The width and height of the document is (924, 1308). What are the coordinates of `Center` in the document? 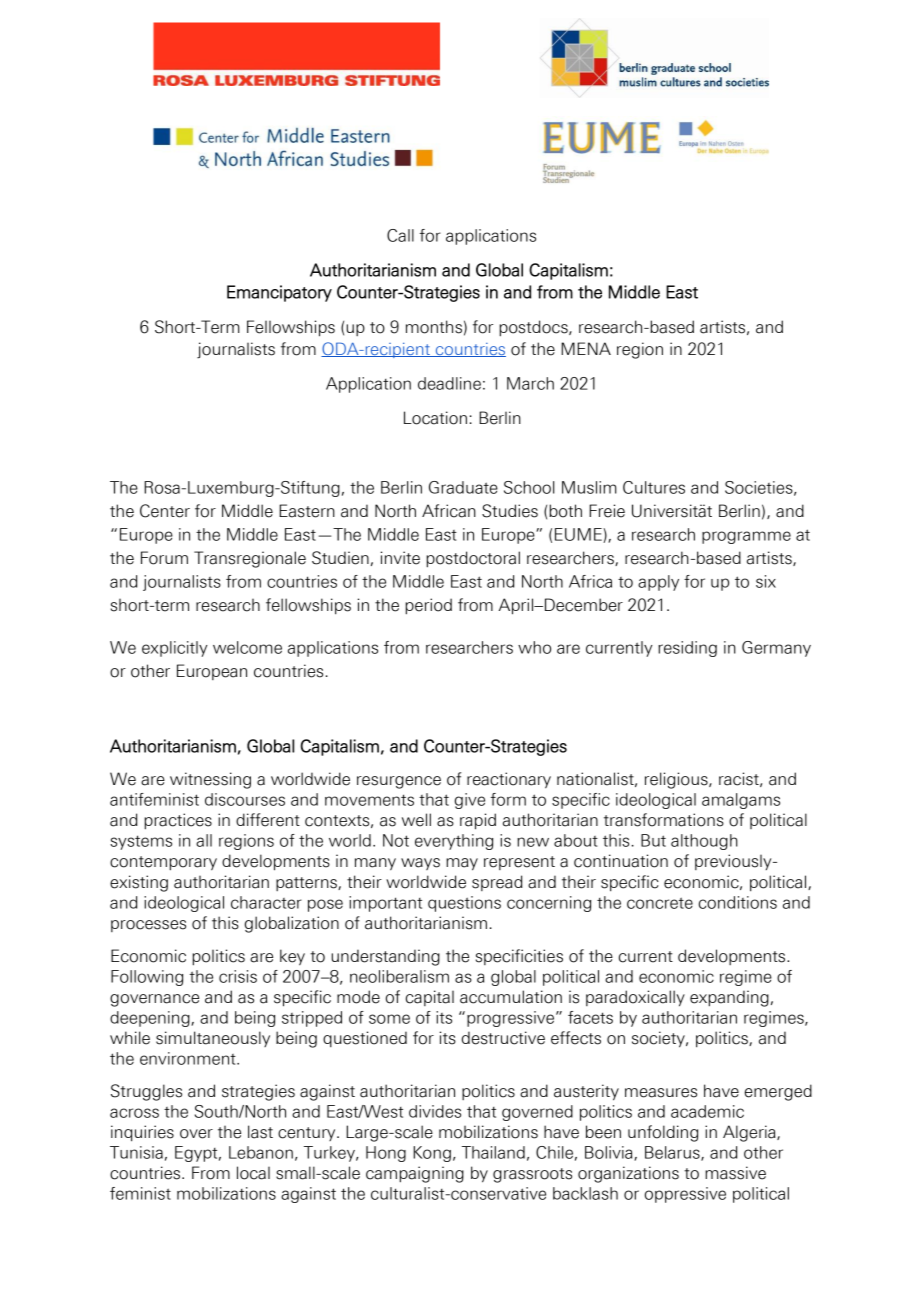 It's located at (165, 511).
